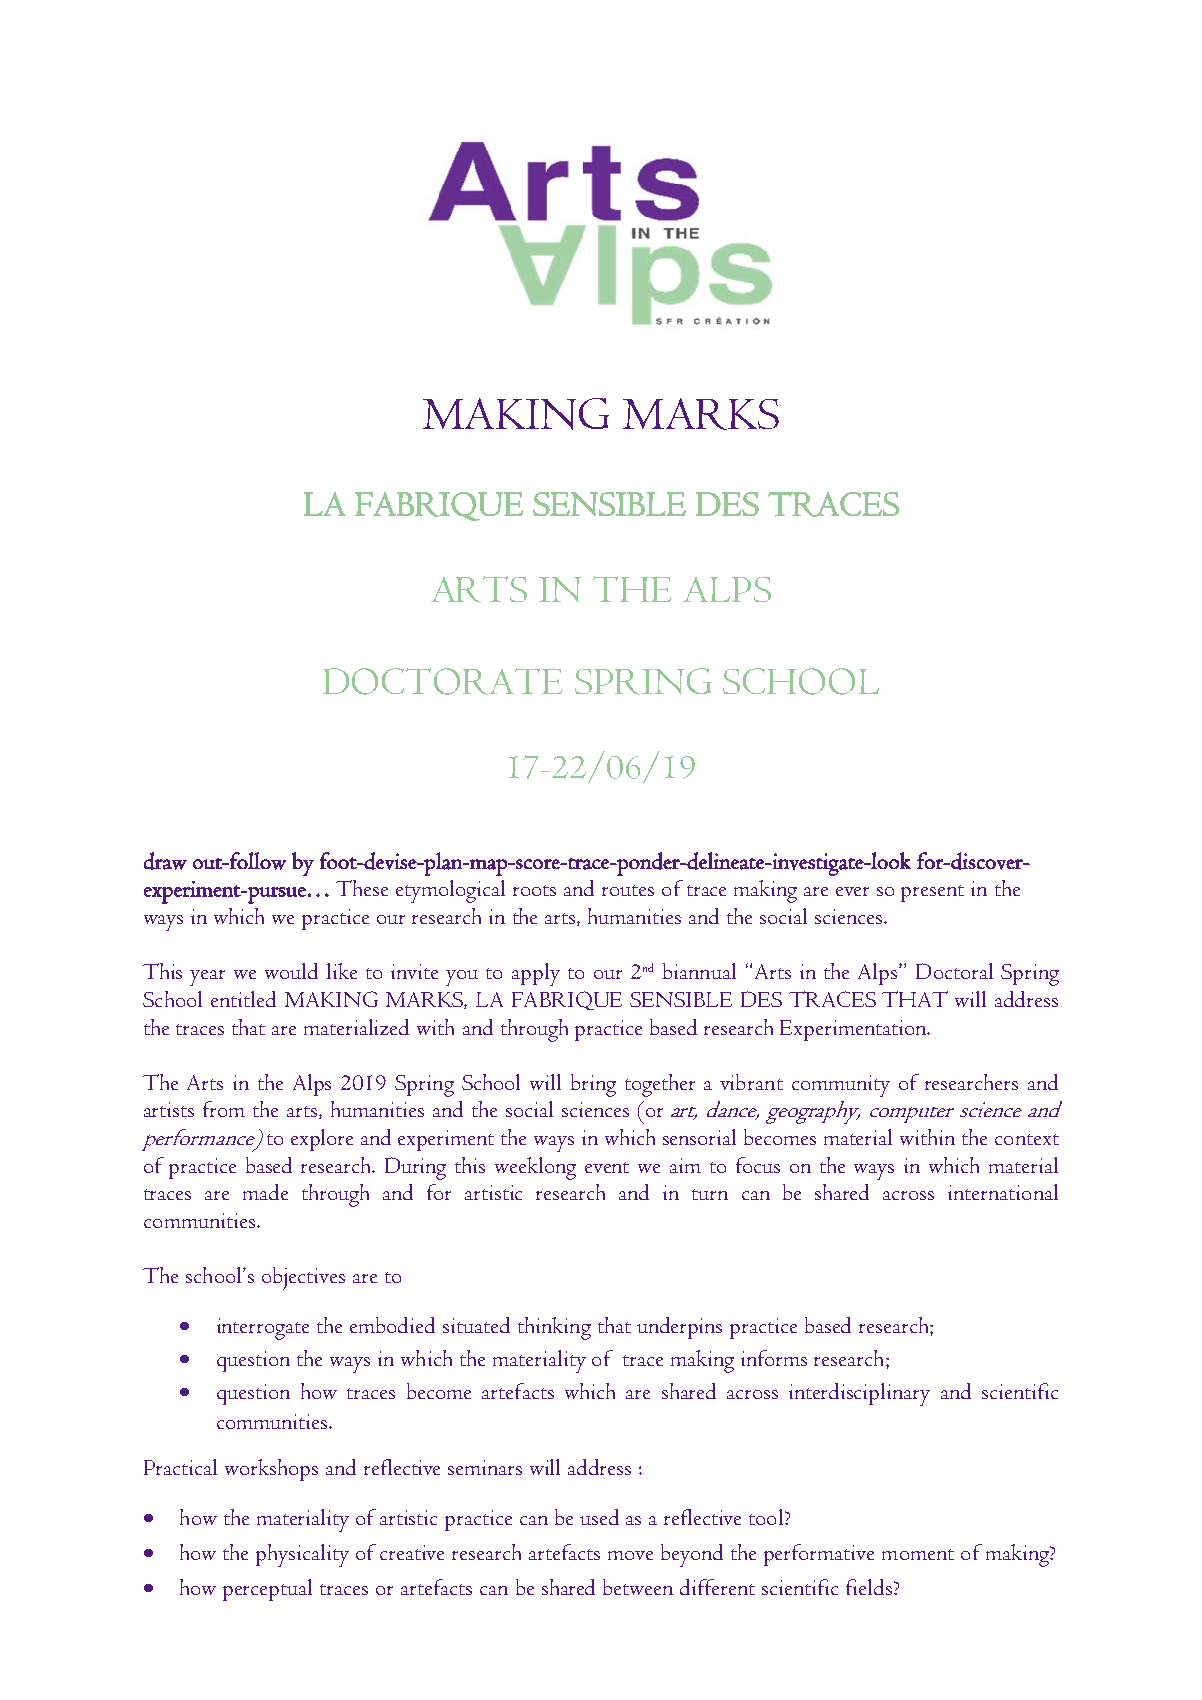 The width and height of the image is (1202, 1700). I want to click on present, so click(932, 893).
